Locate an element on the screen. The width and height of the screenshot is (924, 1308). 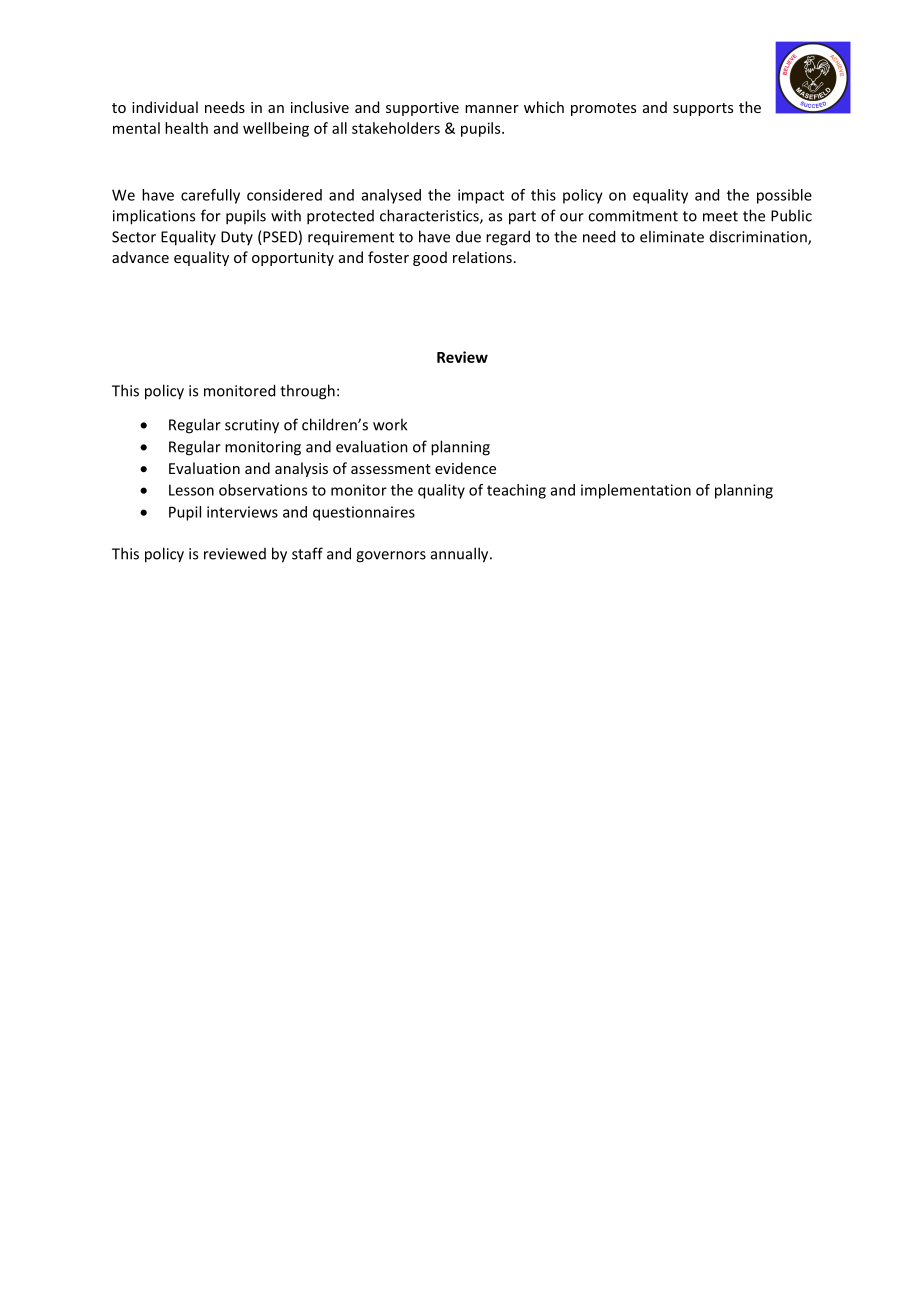
work is located at coordinates (390, 424).
